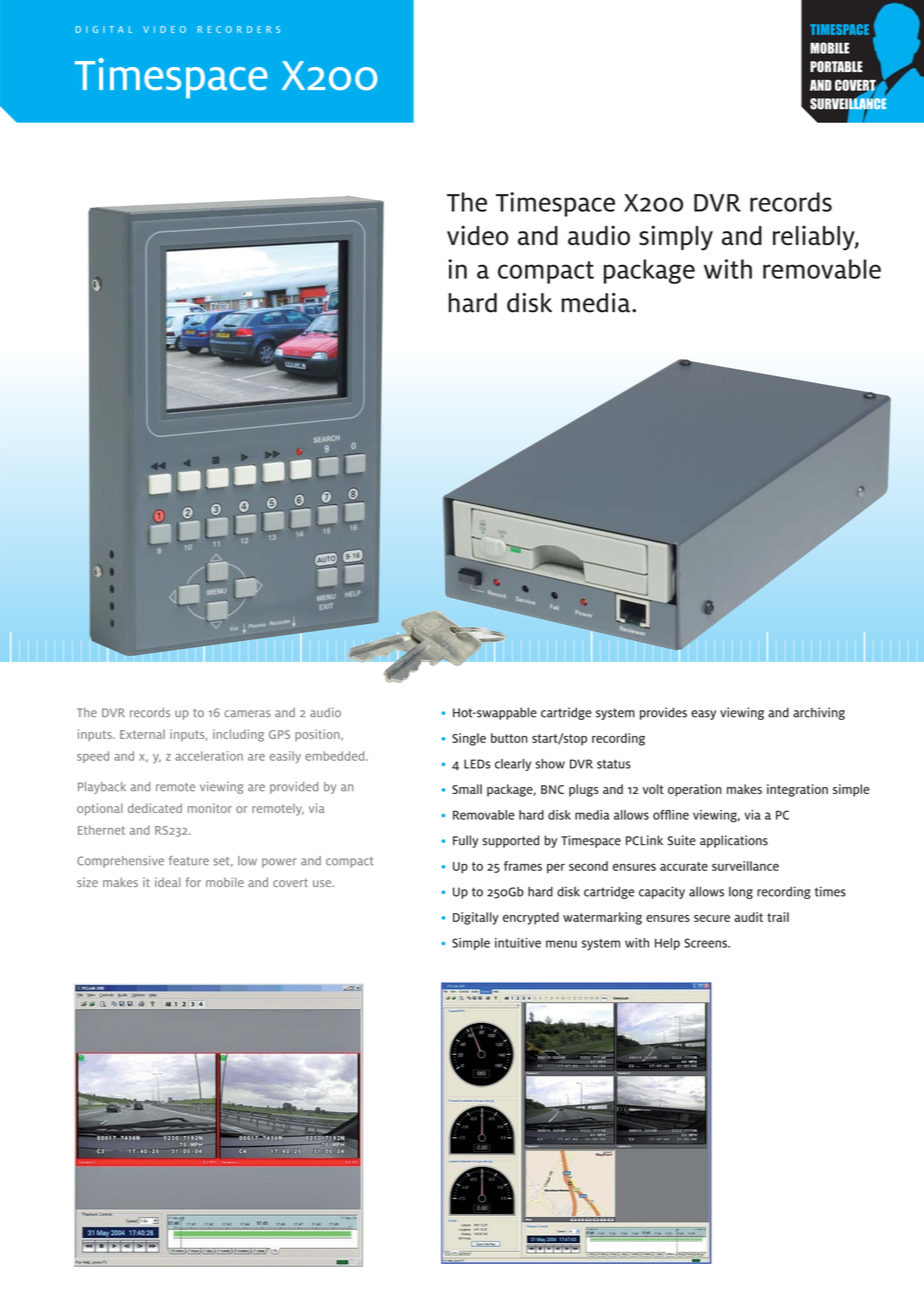 This screenshot has width=924, height=1308. I want to click on audit, so click(748, 917).
